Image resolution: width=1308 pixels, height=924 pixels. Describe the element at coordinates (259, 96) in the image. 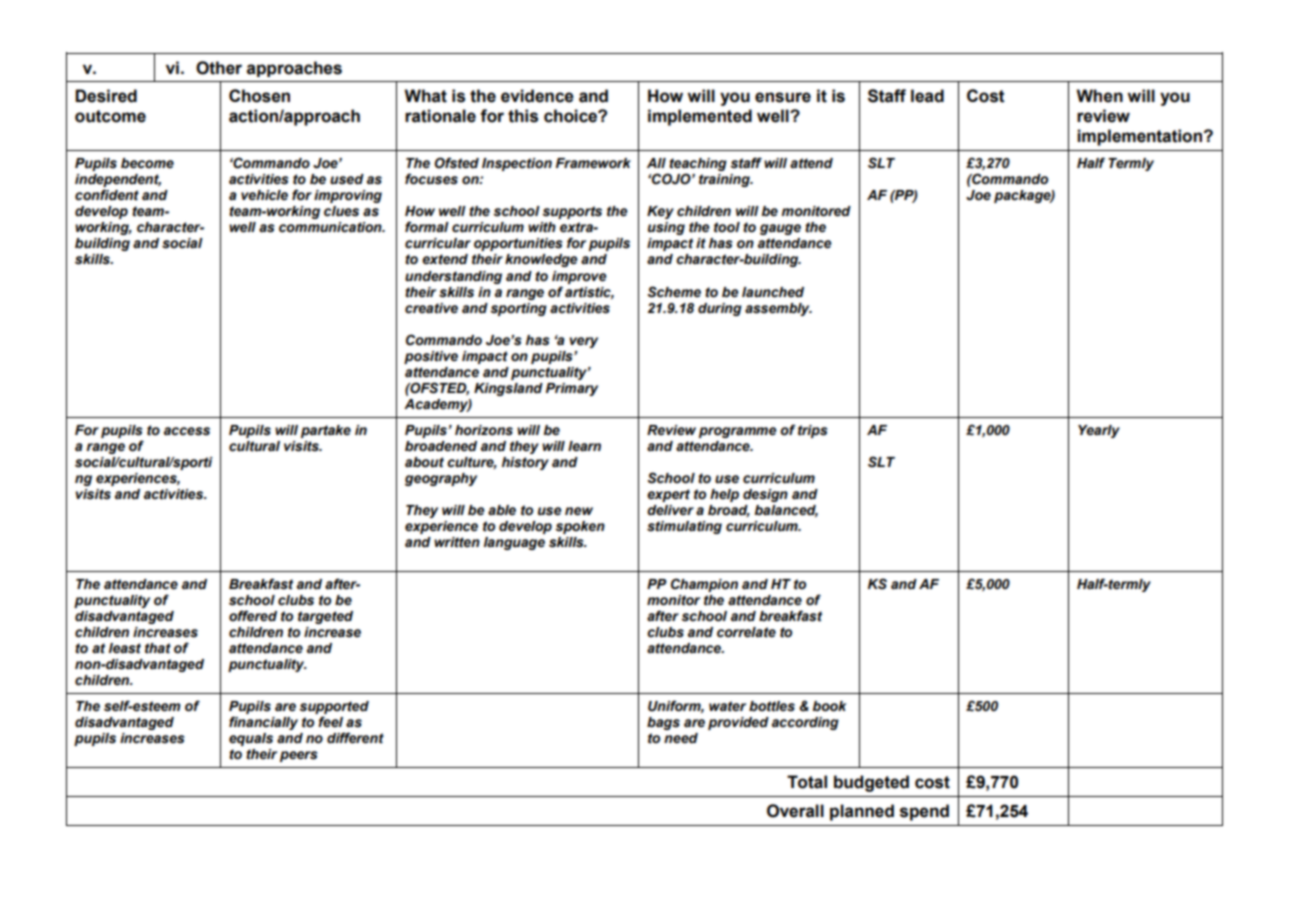

I see `Chosen` at that location.
